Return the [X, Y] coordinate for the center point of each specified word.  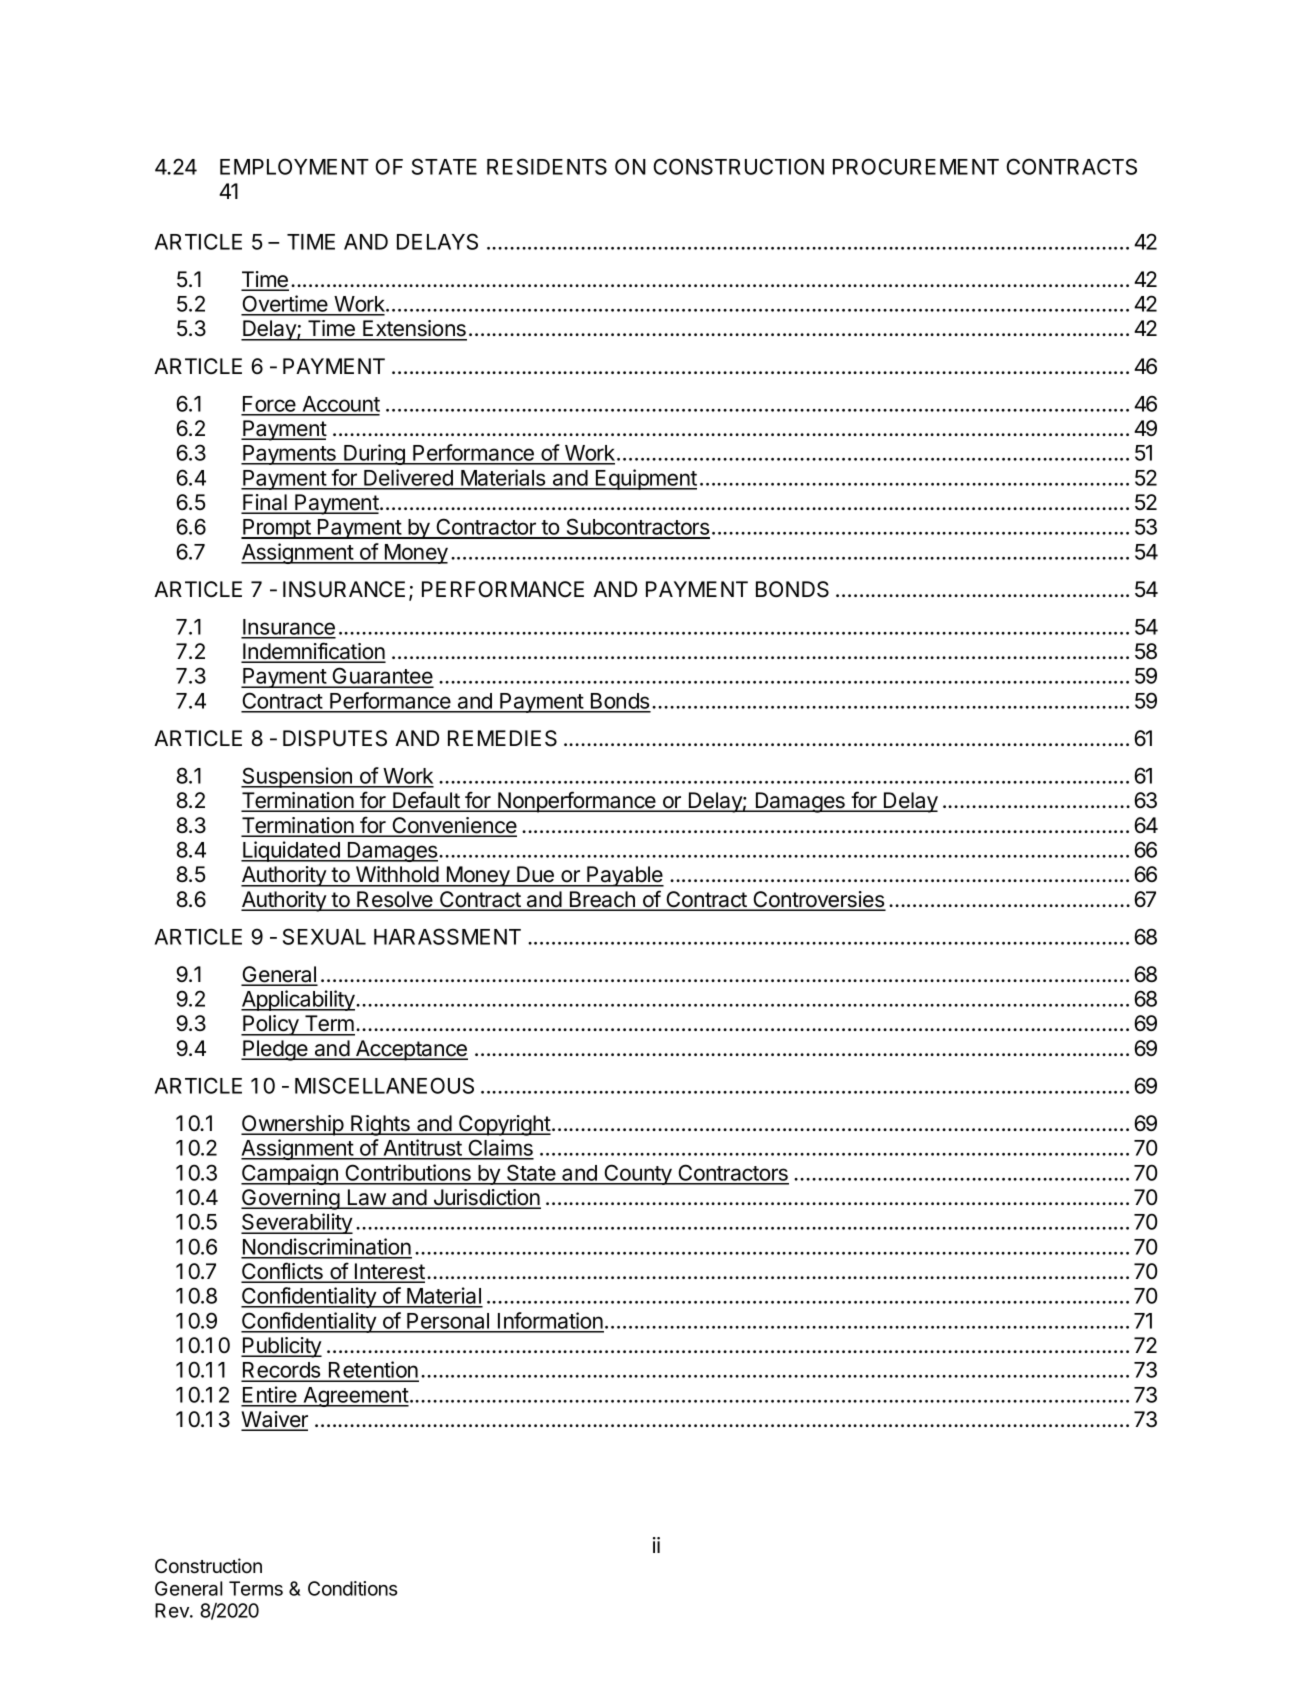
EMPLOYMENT [294, 166]
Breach [602, 900]
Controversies [818, 900]
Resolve [395, 900]
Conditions [352, 1588]
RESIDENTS [547, 166]
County [638, 1174]
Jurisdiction [486, 1198]
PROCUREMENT [916, 166]
